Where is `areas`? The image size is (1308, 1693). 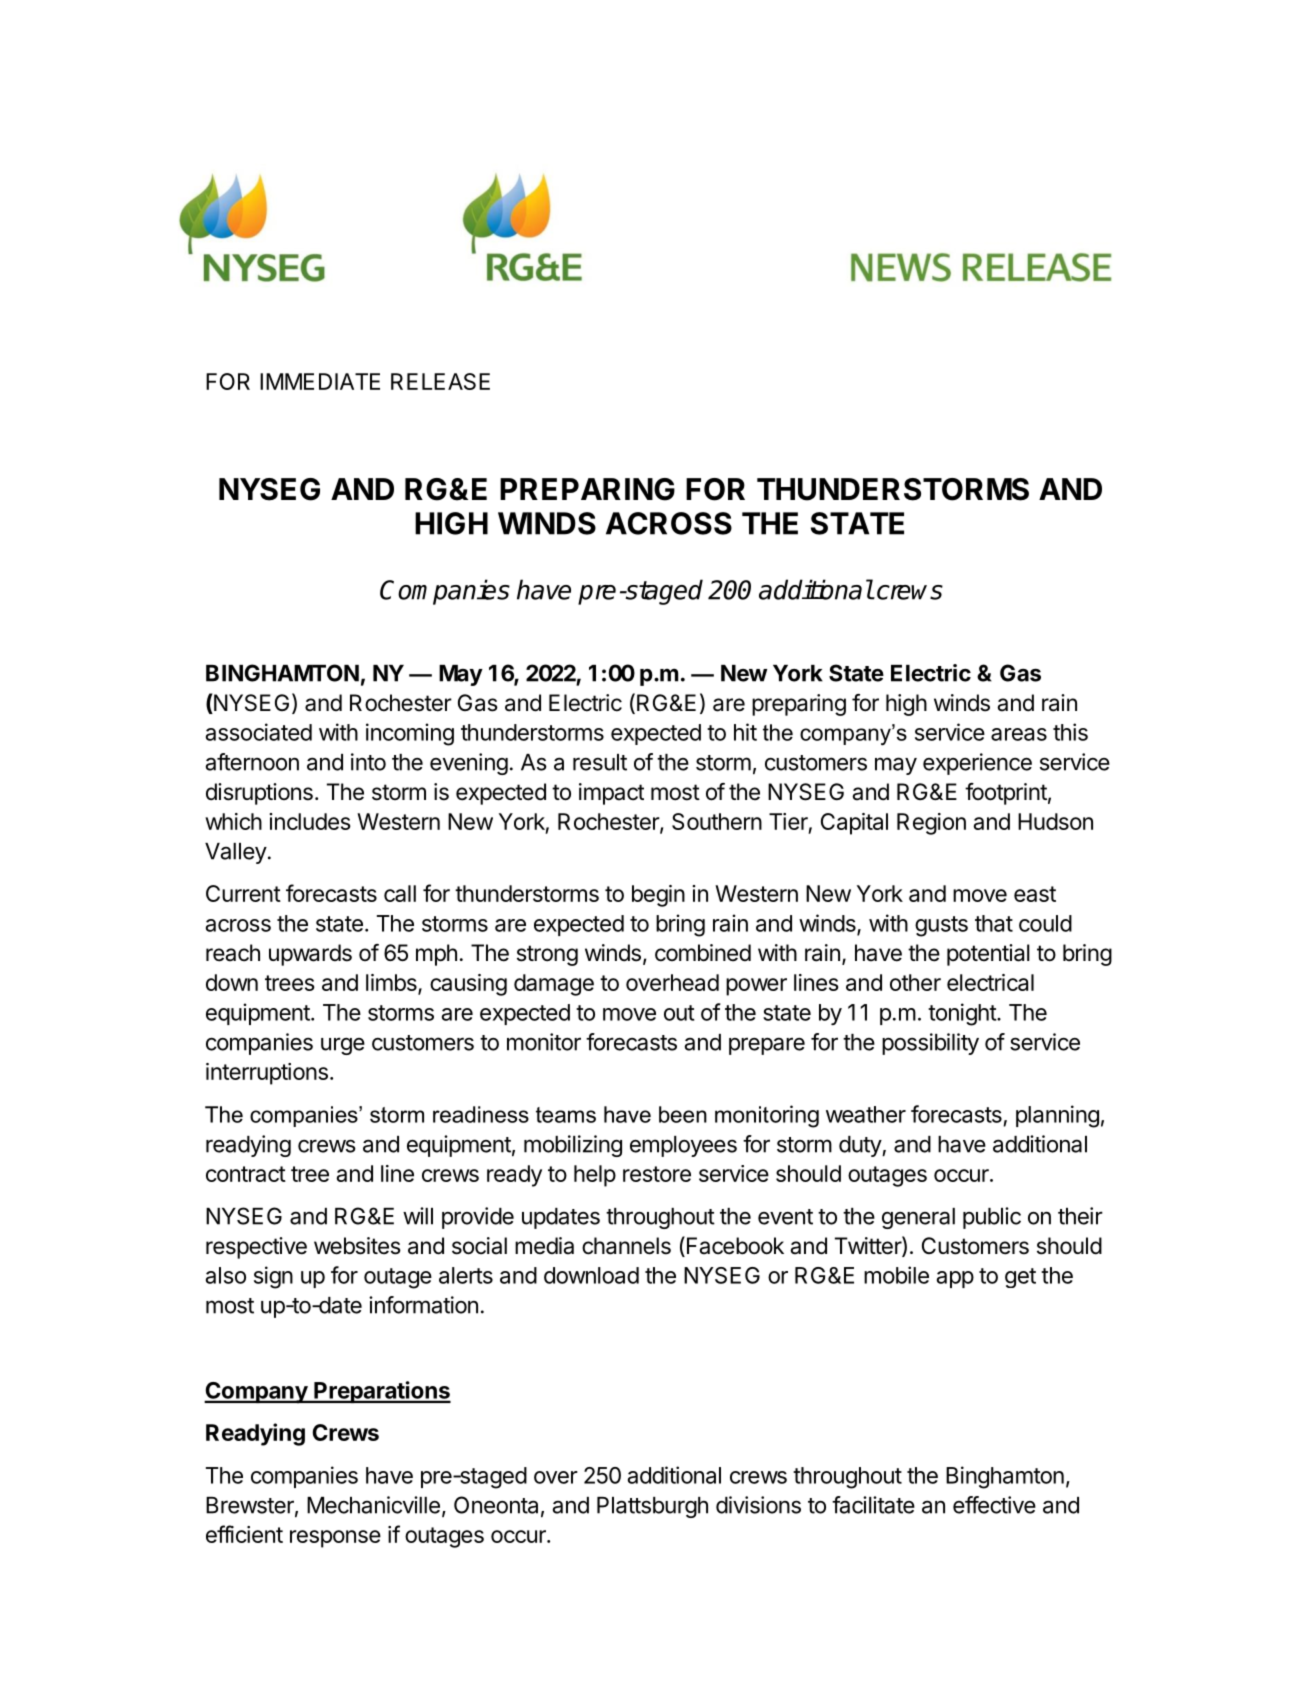 areas is located at coordinates (1019, 734).
